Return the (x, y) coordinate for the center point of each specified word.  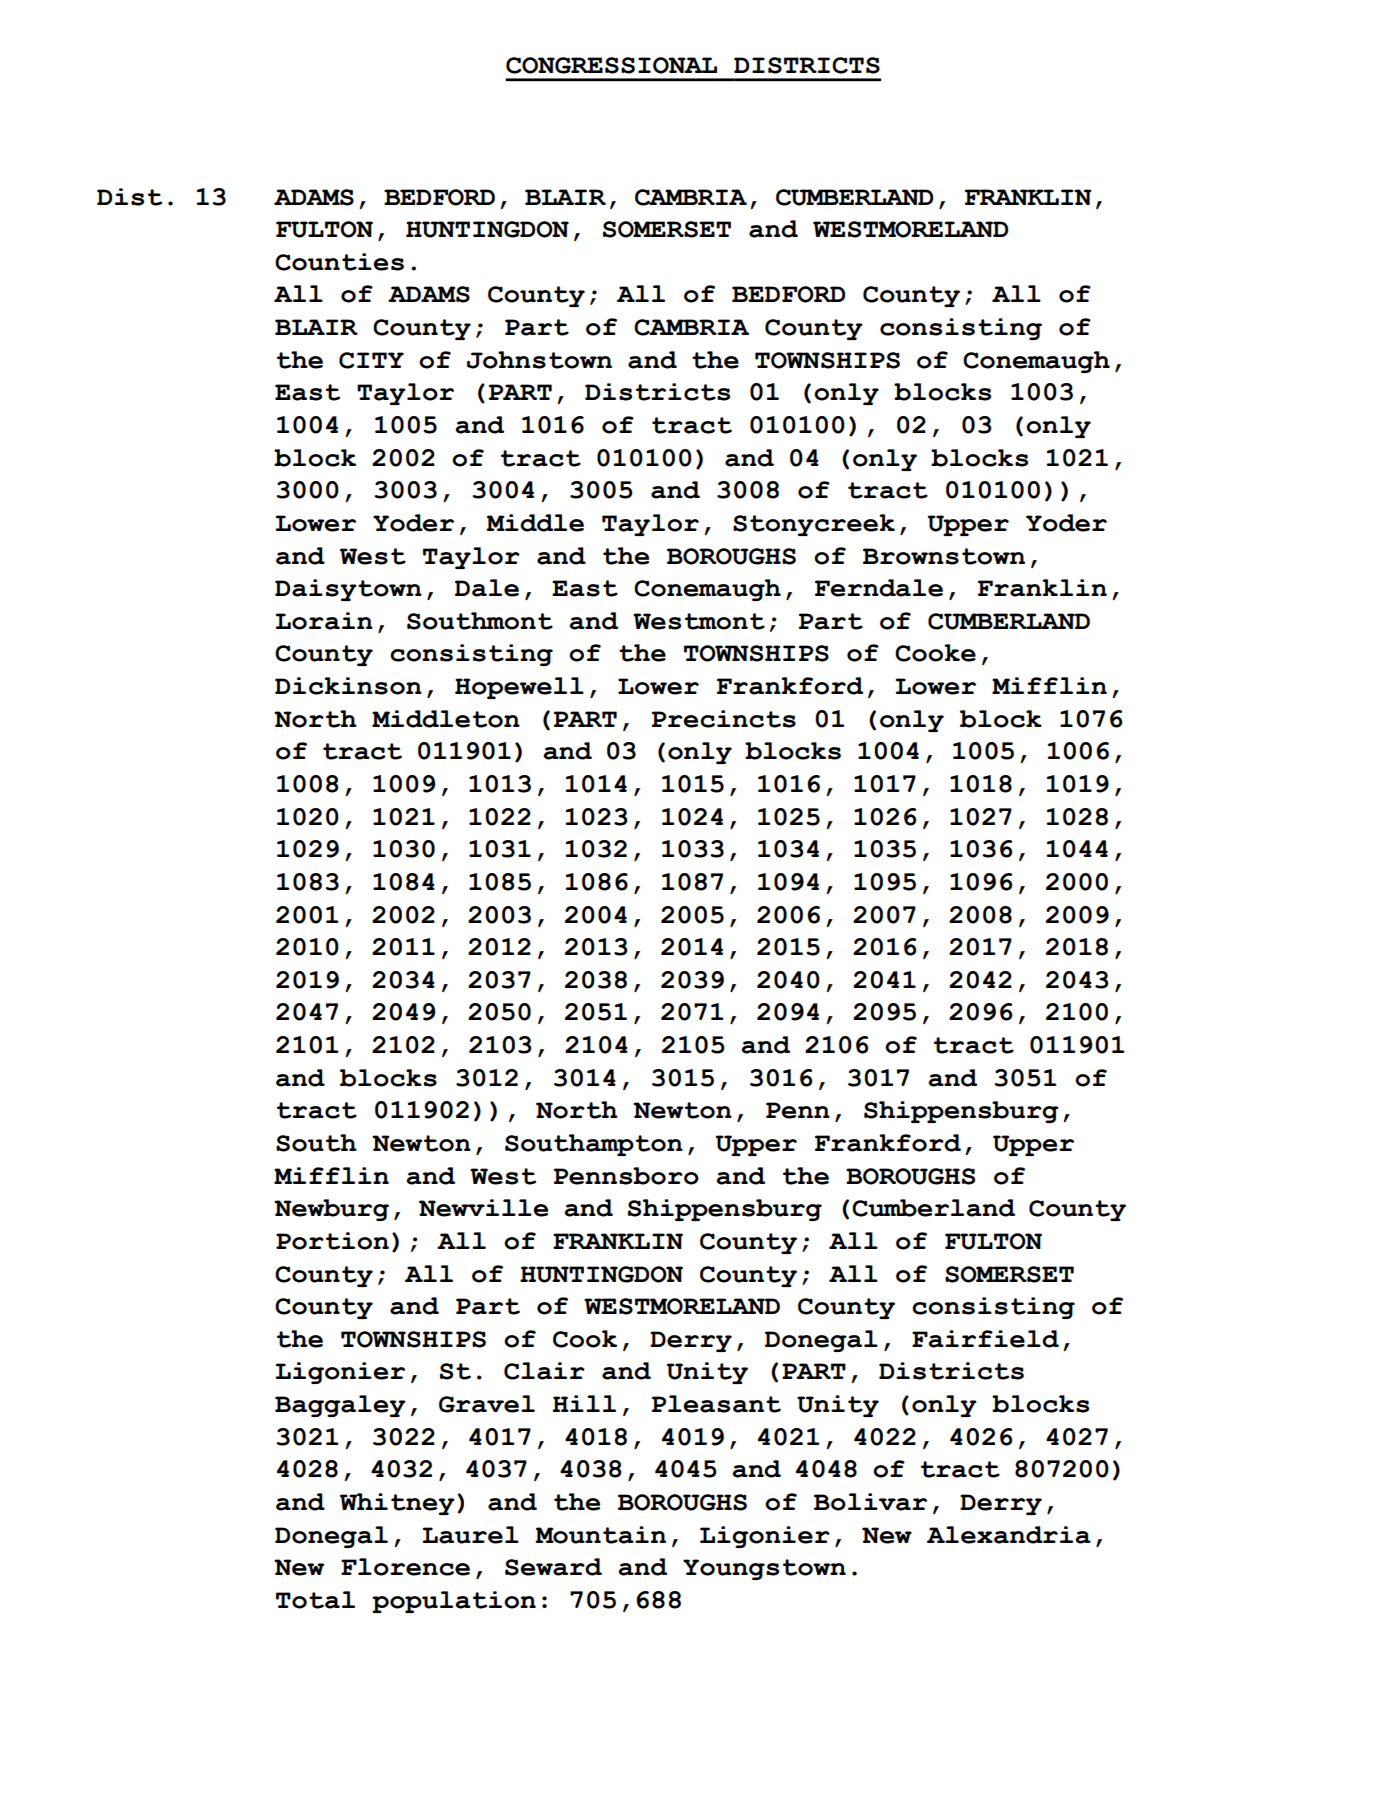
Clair (544, 1371)
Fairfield (985, 1339)
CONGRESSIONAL (611, 65)
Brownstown (944, 556)
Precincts (724, 719)
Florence (405, 1567)
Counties (339, 262)
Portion (332, 1241)
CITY (371, 360)
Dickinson (348, 686)
